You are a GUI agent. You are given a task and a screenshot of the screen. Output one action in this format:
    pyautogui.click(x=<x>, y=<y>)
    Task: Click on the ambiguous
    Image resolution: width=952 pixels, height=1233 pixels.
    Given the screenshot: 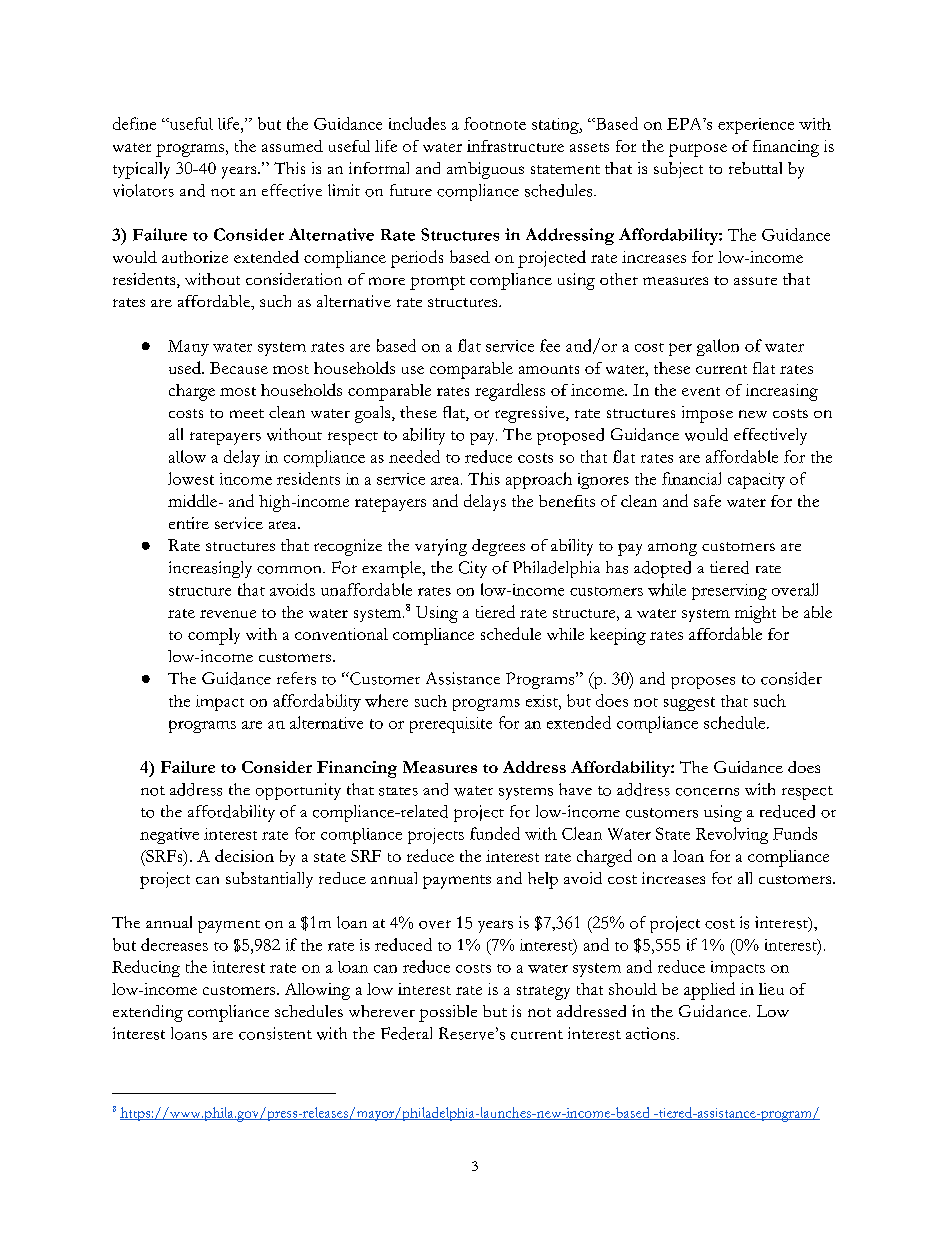 What is the action you would take?
    pyautogui.click(x=485, y=170)
